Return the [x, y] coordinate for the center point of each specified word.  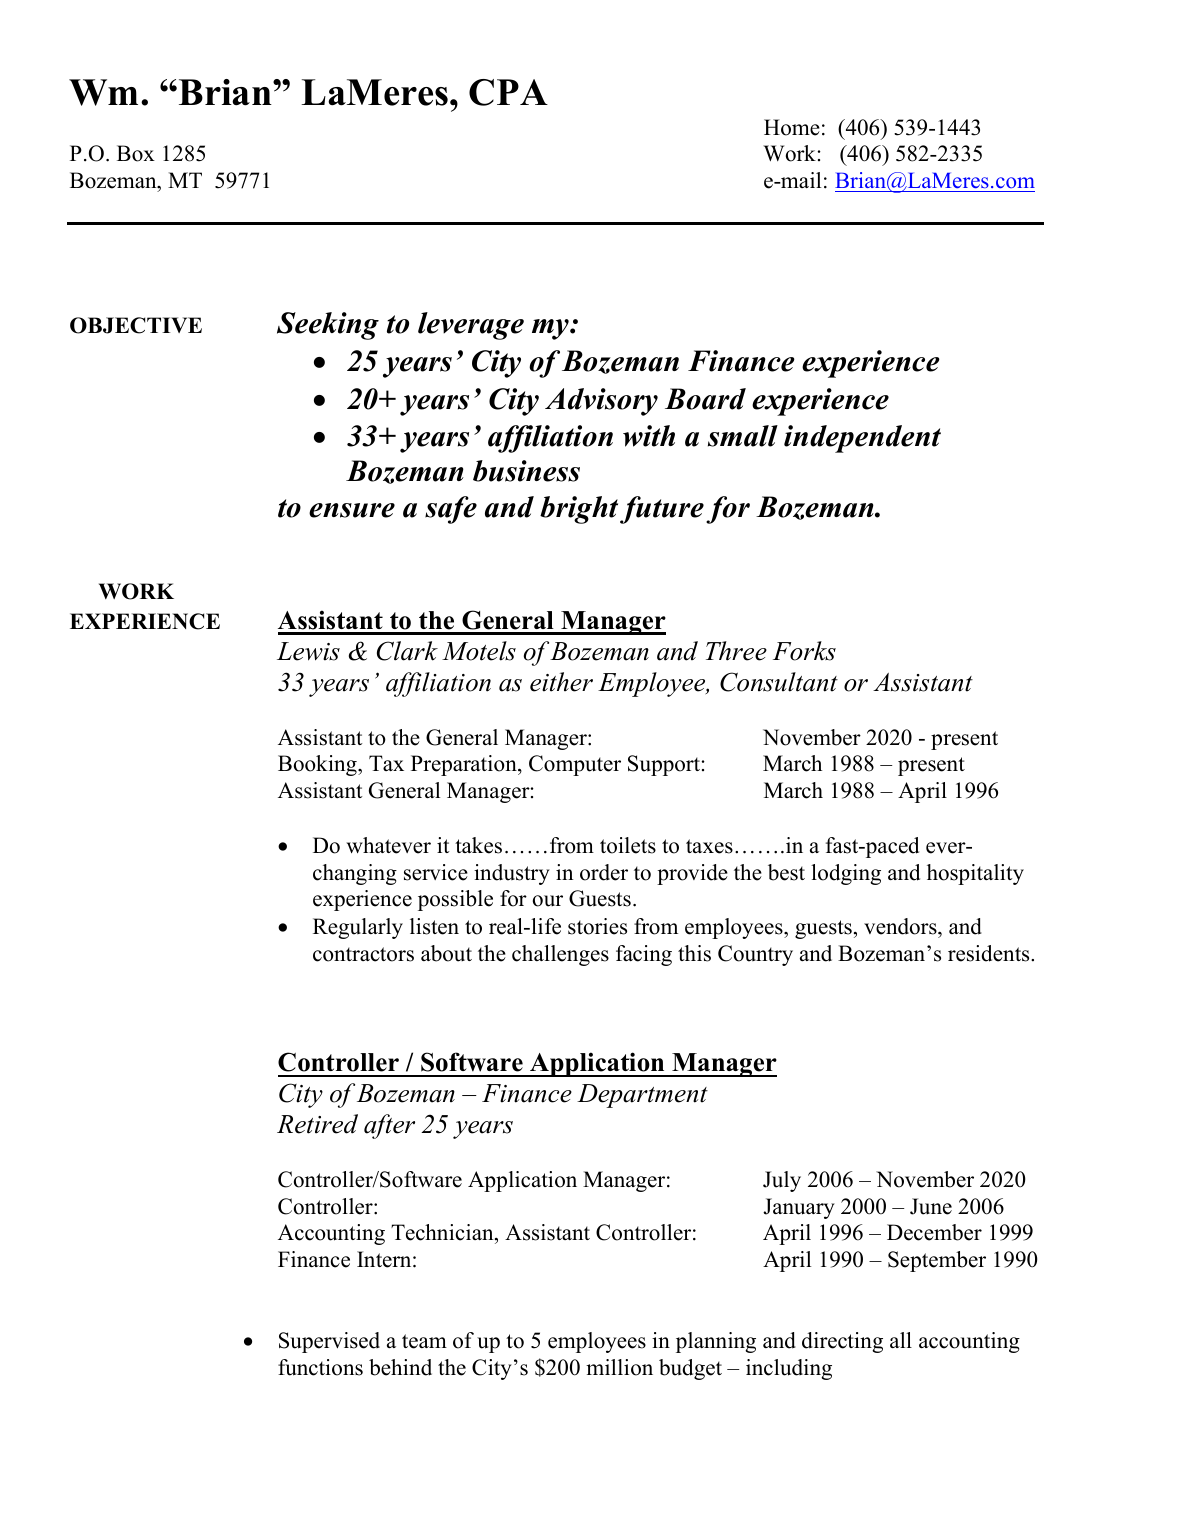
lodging [846, 874]
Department [642, 1096]
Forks [804, 651]
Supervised [329, 1342]
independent [862, 439]
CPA [508, 92]
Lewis [308, 651]
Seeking [328, 326]
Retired [317, 1124]
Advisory [601, 402]
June [931, 1206]
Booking [318, 765]
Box [136, 153]
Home [792, 127]
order [604, 872]
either [561, 682]
